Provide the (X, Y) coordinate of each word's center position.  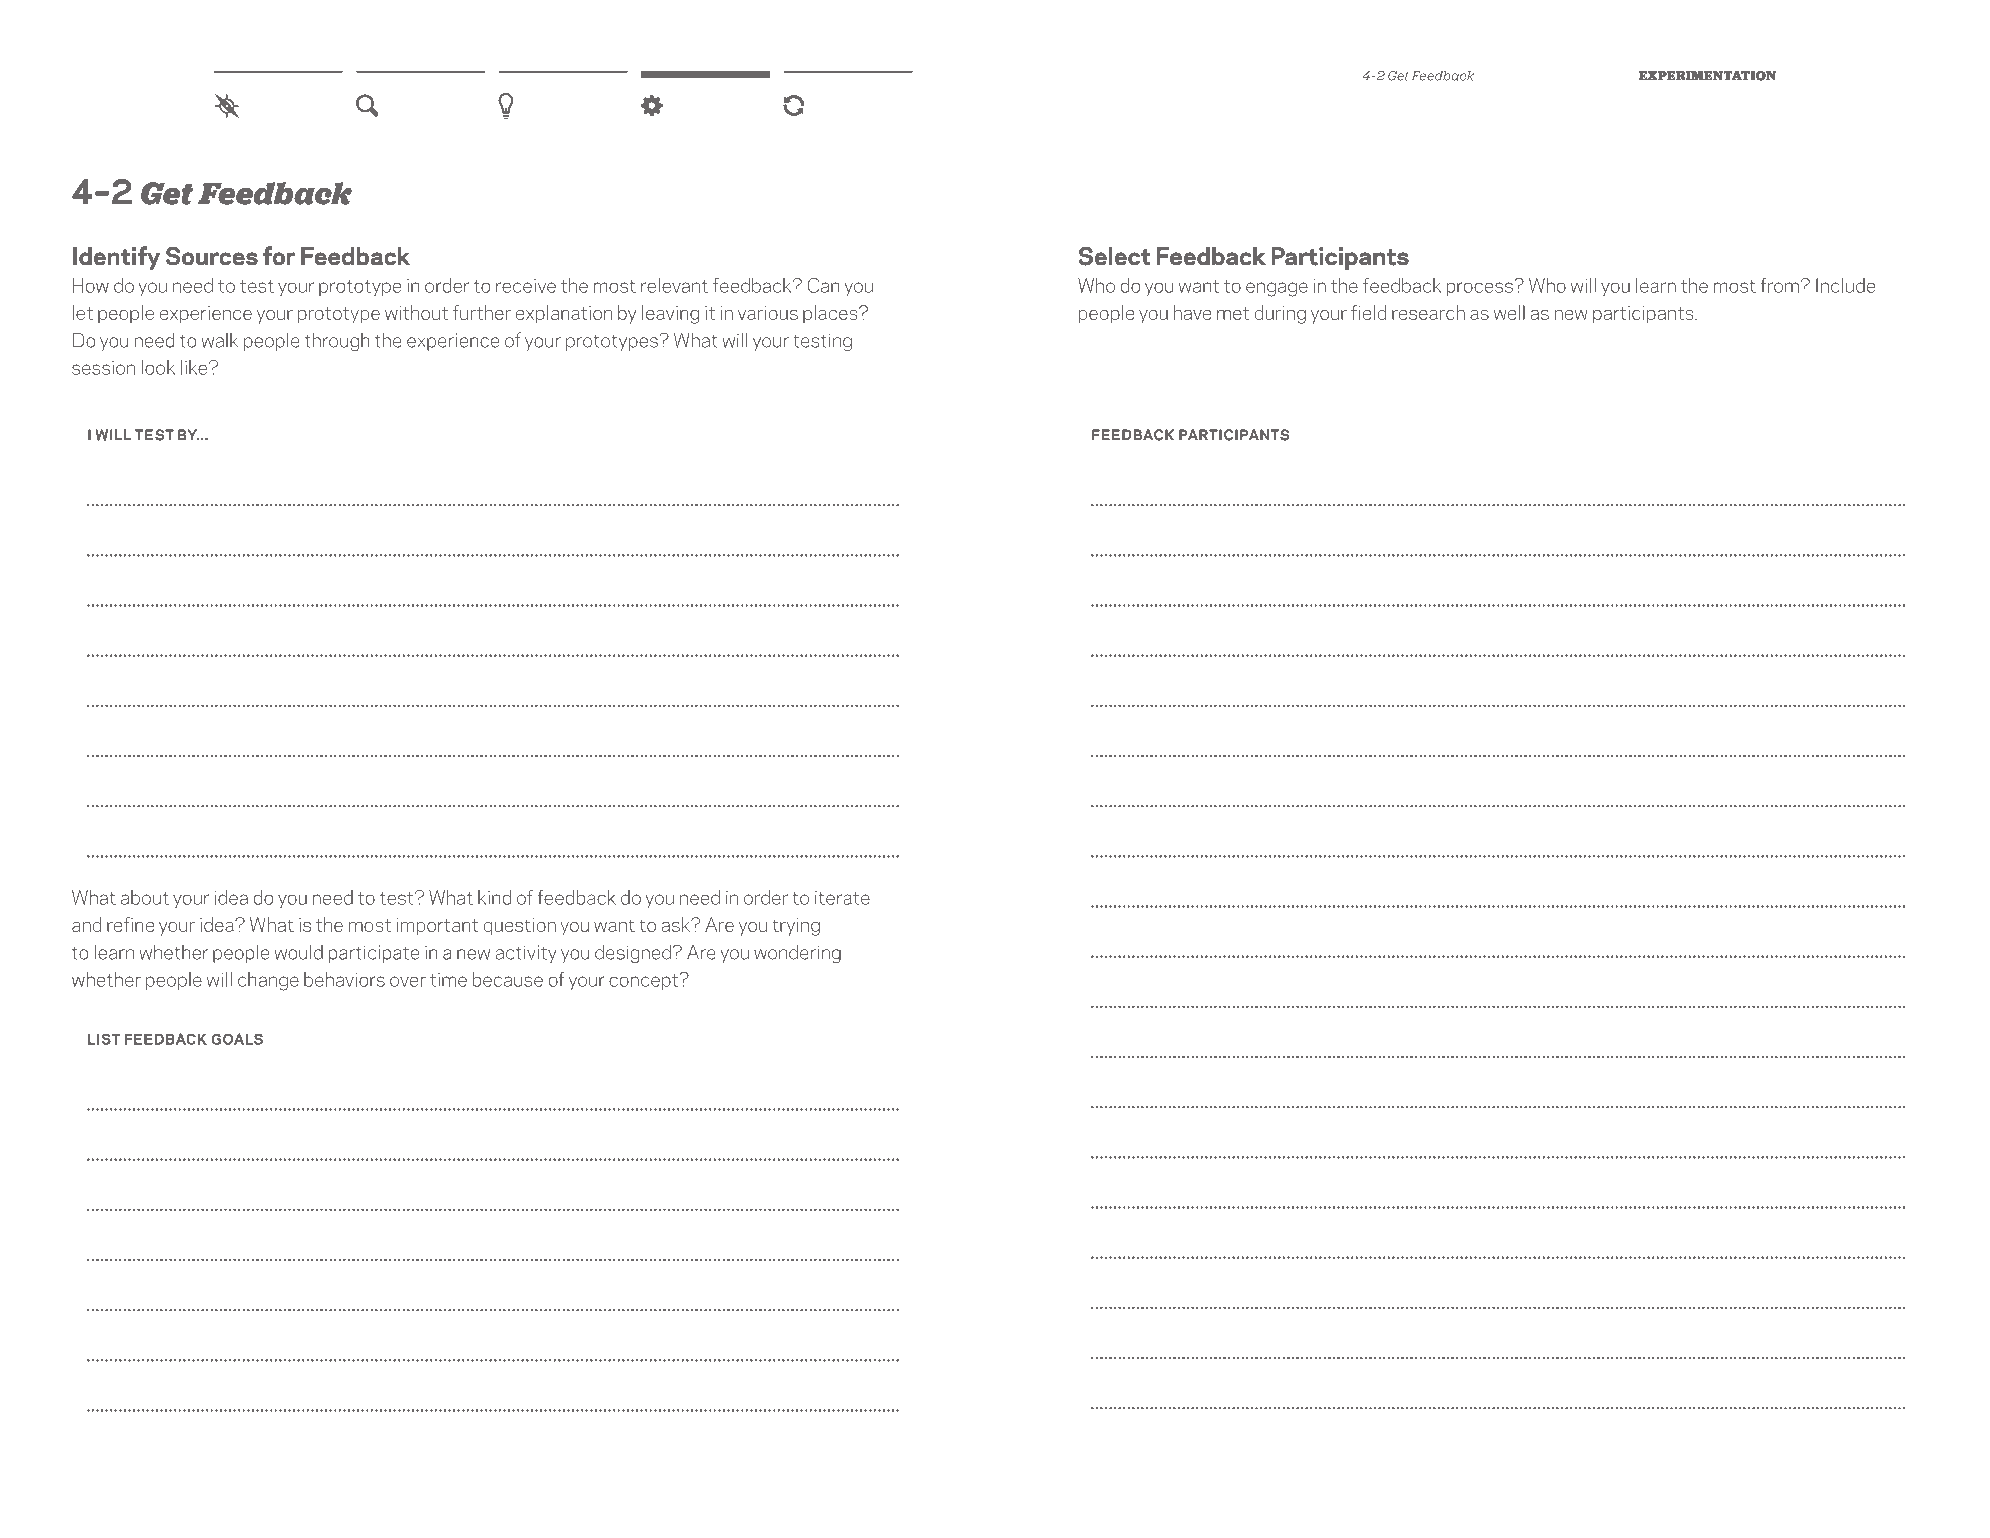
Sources (212, 256)
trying (796, 927)
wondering (797, 954)
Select (1114, 256)
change (268, 981)
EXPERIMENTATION (1707, 76)
